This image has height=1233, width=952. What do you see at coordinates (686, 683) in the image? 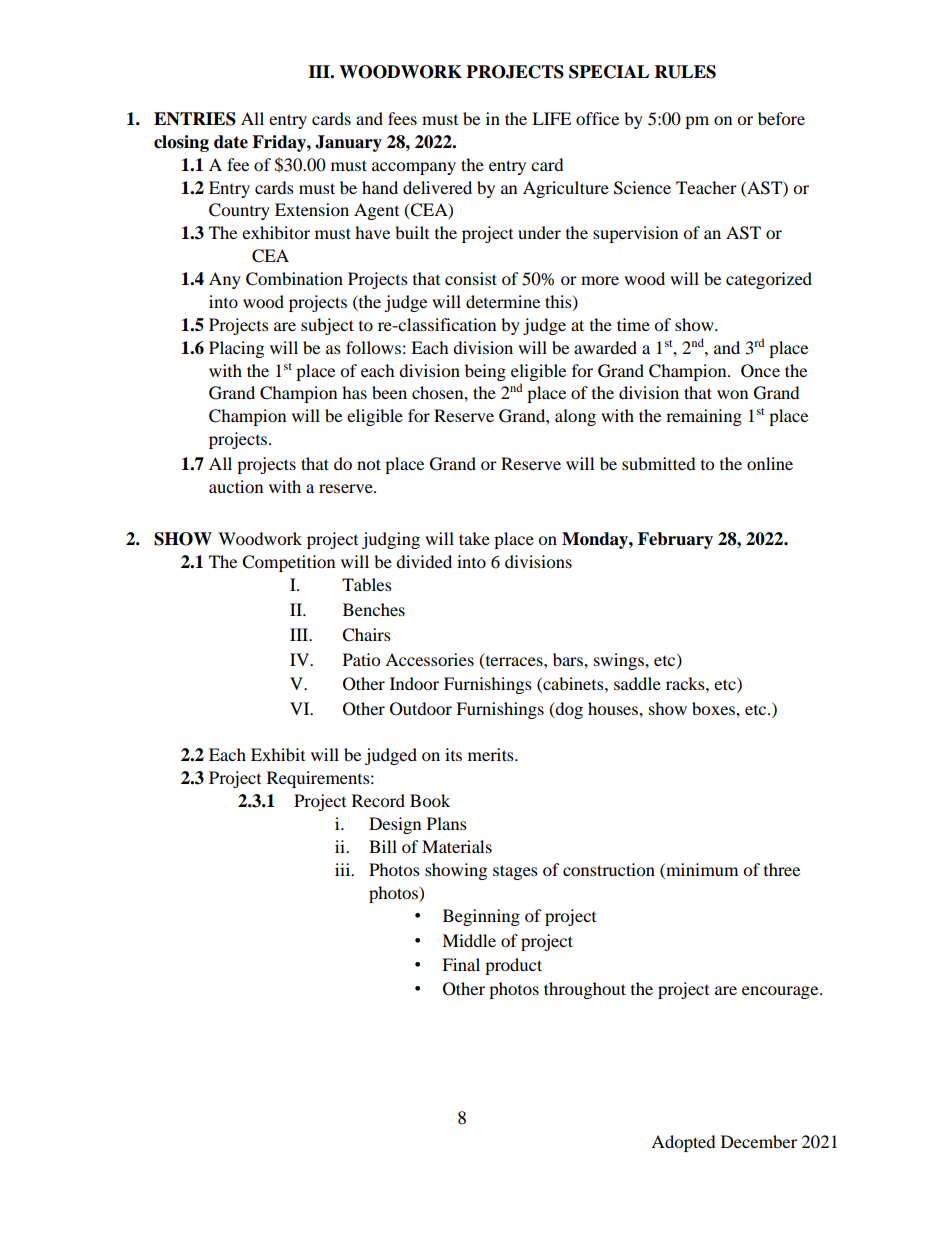
I see `racks` at bounding box center [686, 683].
